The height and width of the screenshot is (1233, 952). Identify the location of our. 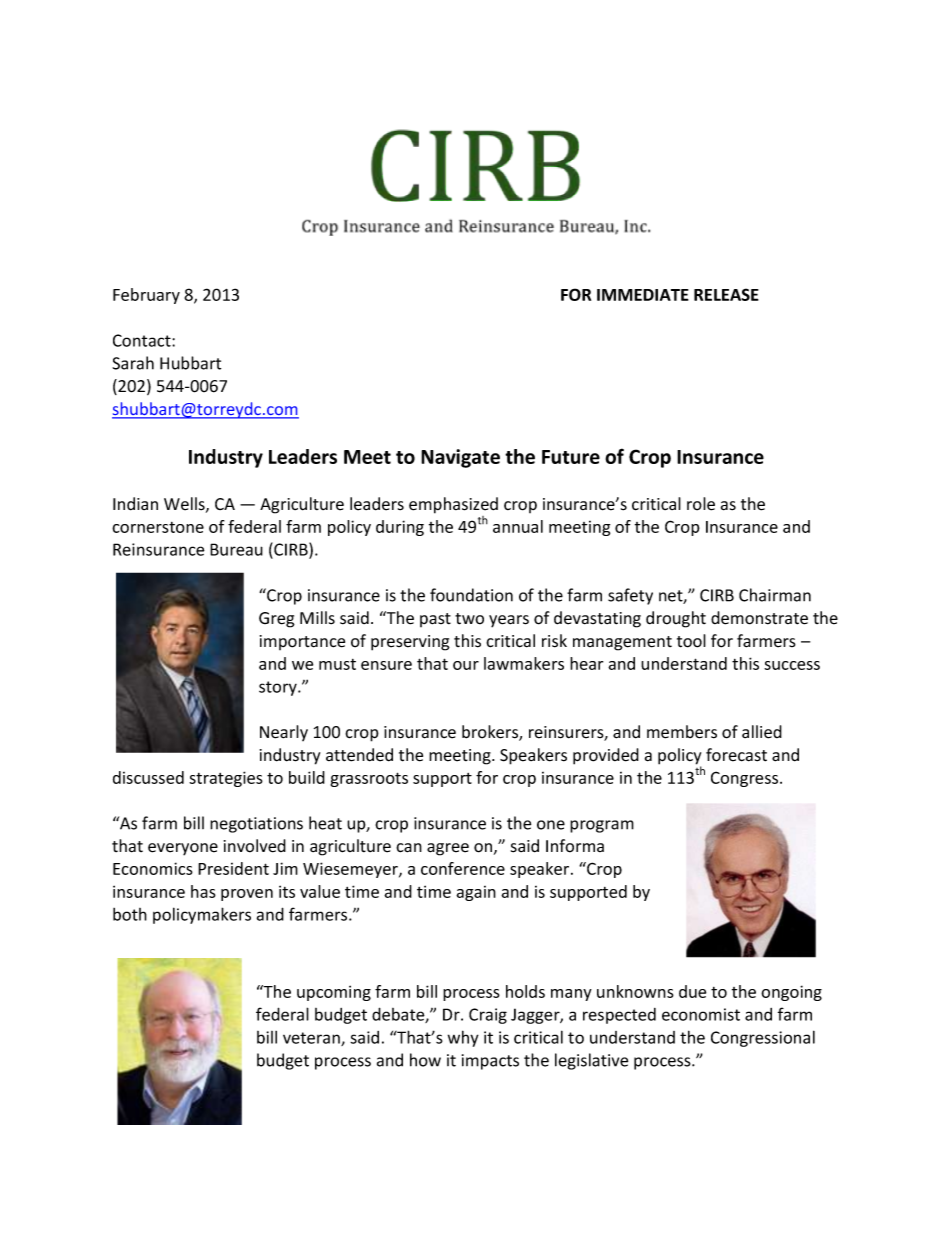
(466, 665).
